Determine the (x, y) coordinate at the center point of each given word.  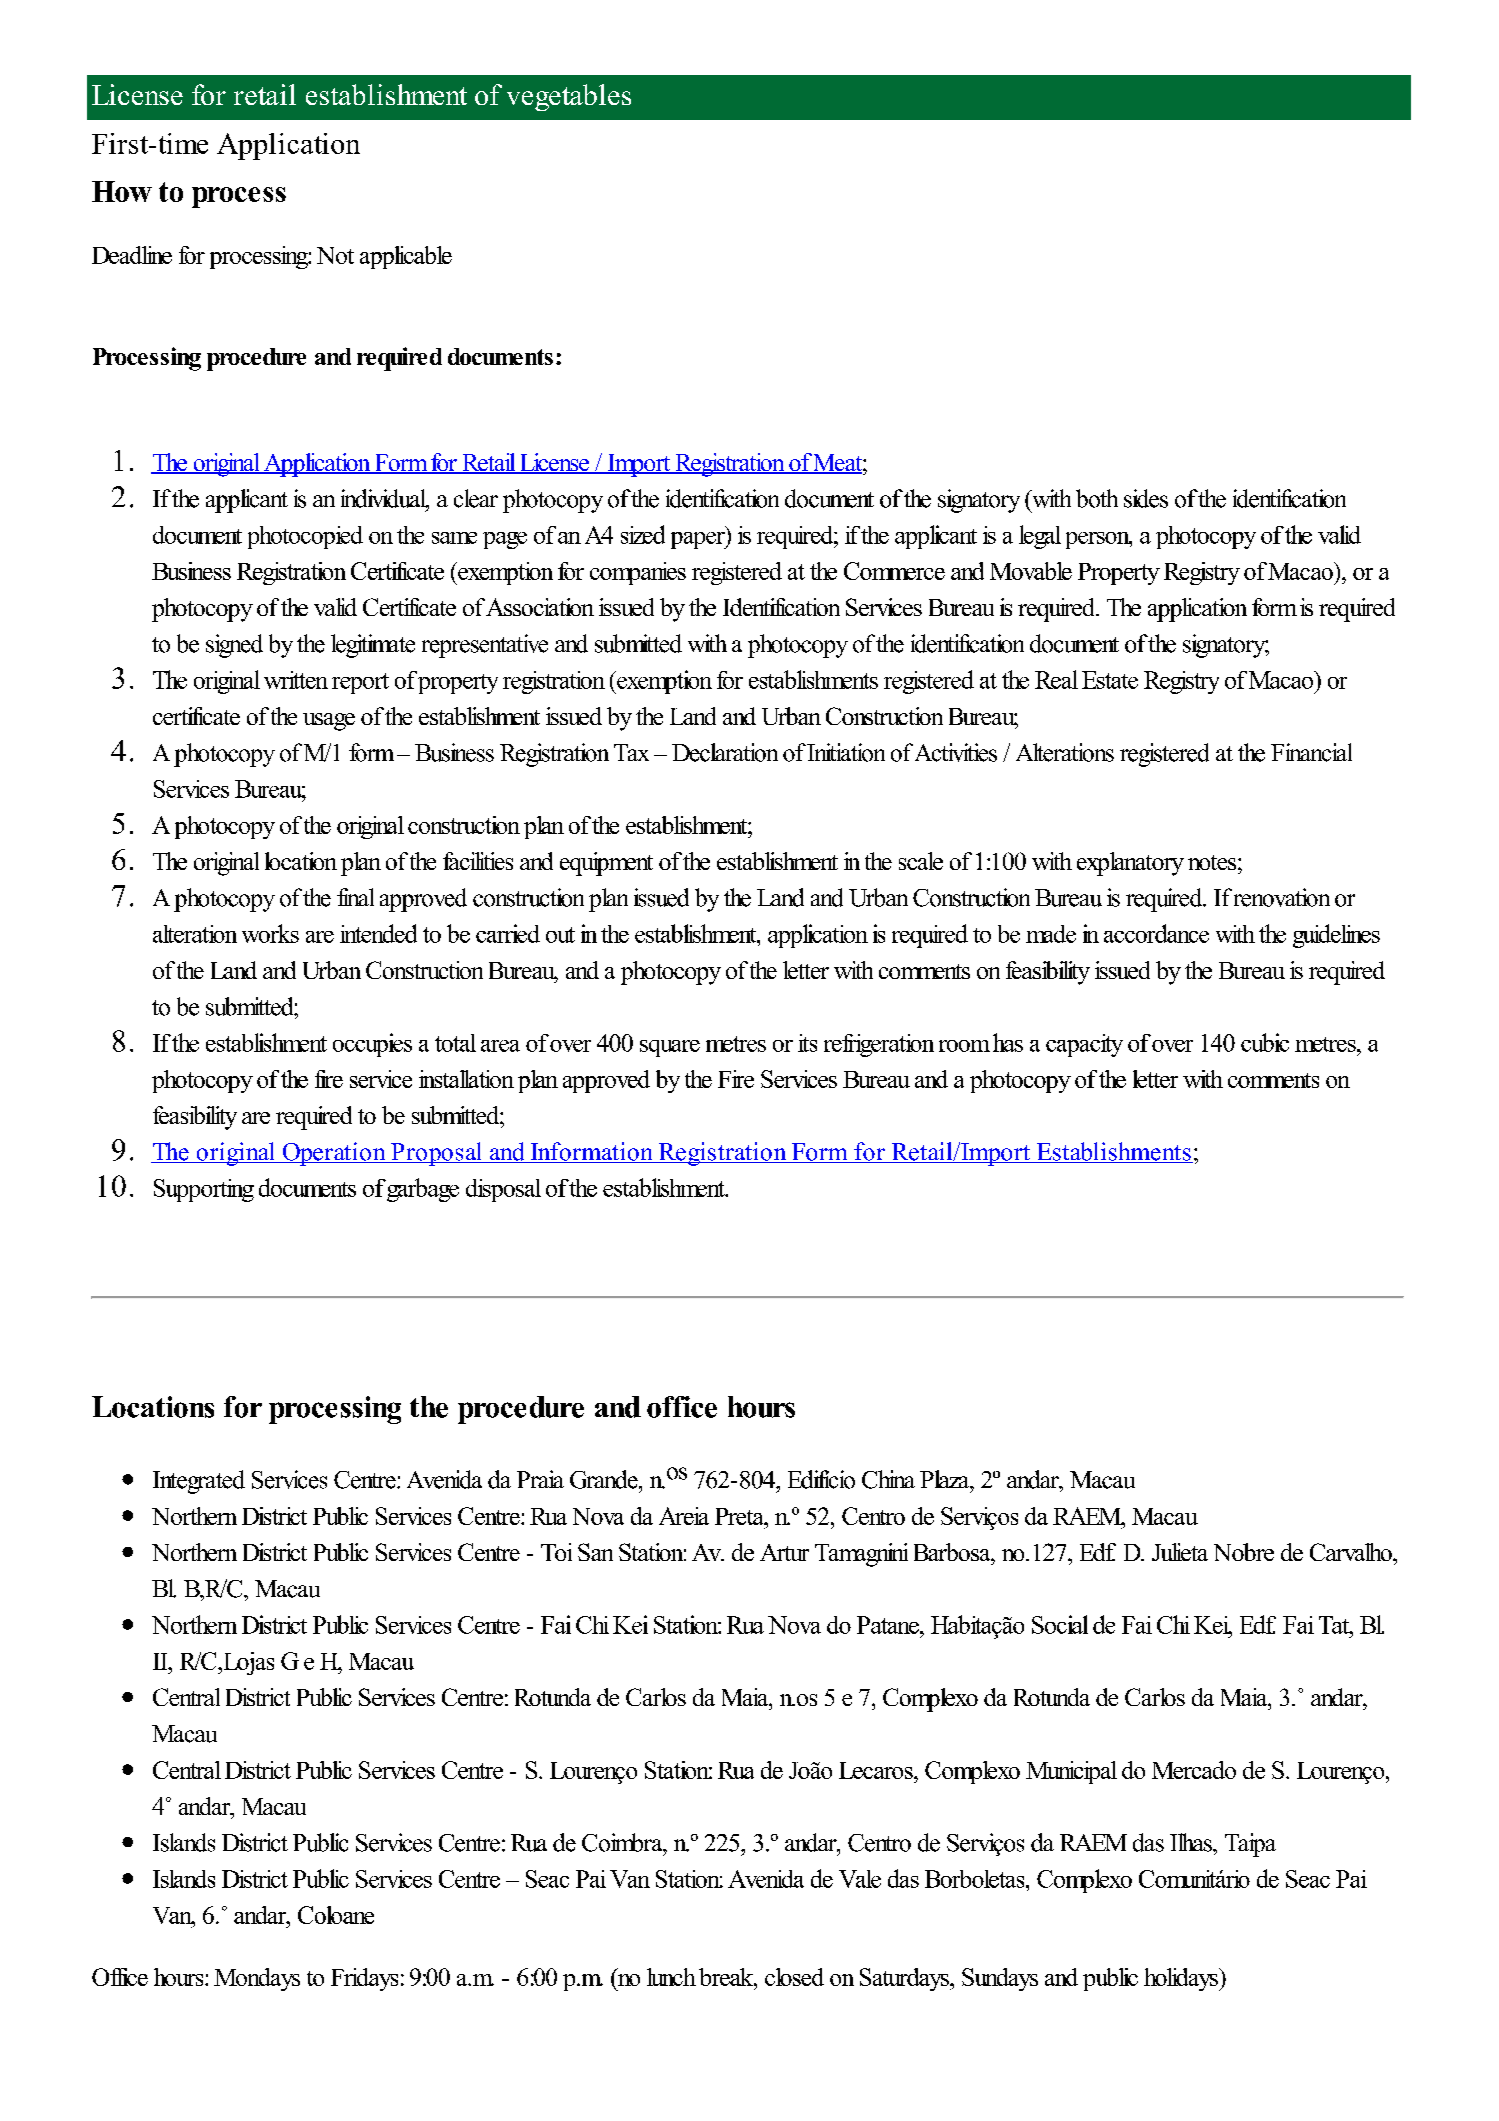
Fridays (364, 1979)
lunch (671, 1977)
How (122, 191)
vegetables (569, 97)
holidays (1182, 1979)
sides (1146, 498)
